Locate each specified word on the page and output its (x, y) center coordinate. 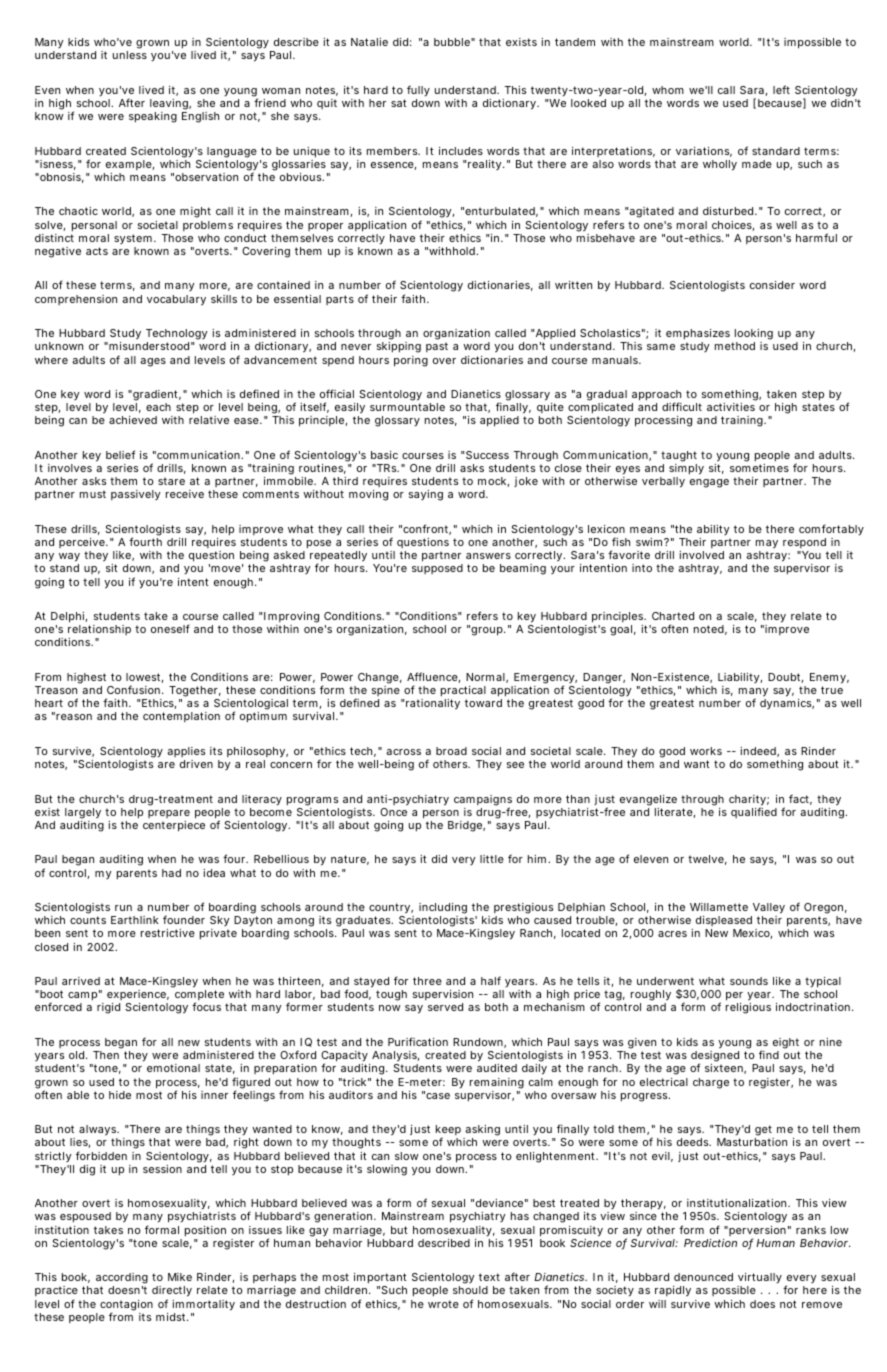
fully (418, 92)
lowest (144, 678)
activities (731, 407)
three (427, 981)
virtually (759, 1280)
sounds (749, 981)
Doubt (785, 678)
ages (153, 362)
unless (130, 55)
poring (411, 361)
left (781, 89)
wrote (443, 1304)
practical (463, 693)
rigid (108, 1008)
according (122, 1280)
